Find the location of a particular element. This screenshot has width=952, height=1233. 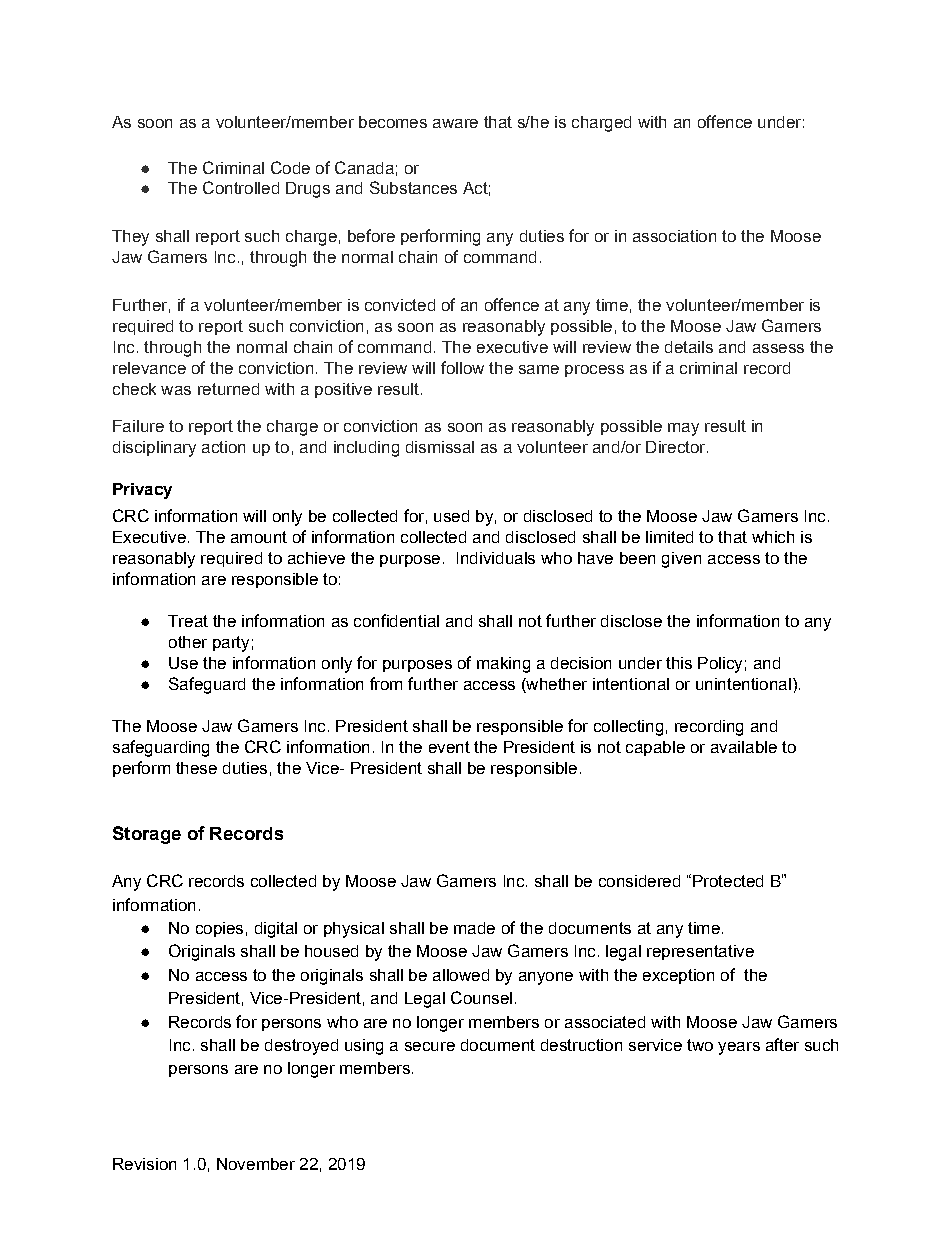

other is located at coordinates (188, 642).
